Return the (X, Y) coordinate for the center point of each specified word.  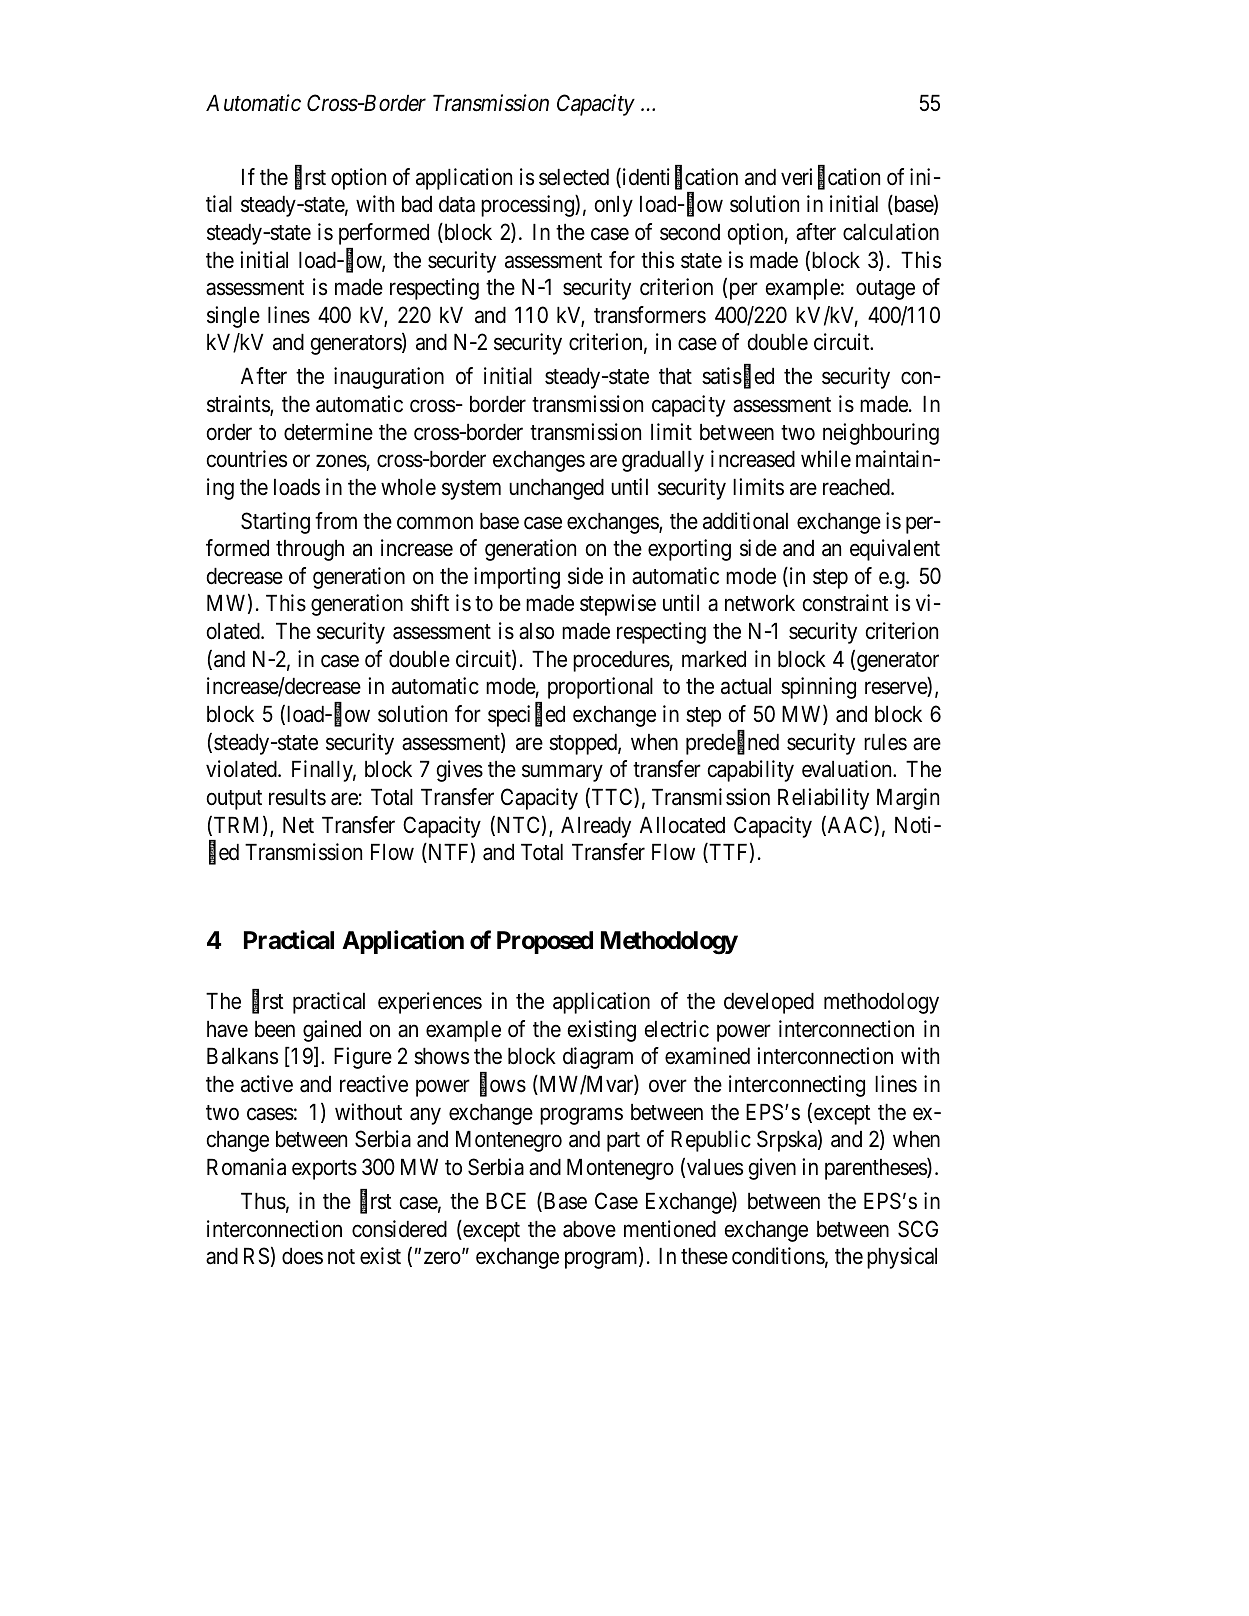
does (302, 1256)
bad (417, 204)
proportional (600, 688)
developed (769, 1003)
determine (328, 432)
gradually (663, 461)
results (297, 797)
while (826, 459)
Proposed (545, 942)
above (589, 1229)
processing (528, 206)
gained (332, 1031)
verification (830, 178)
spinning (818, 688)
